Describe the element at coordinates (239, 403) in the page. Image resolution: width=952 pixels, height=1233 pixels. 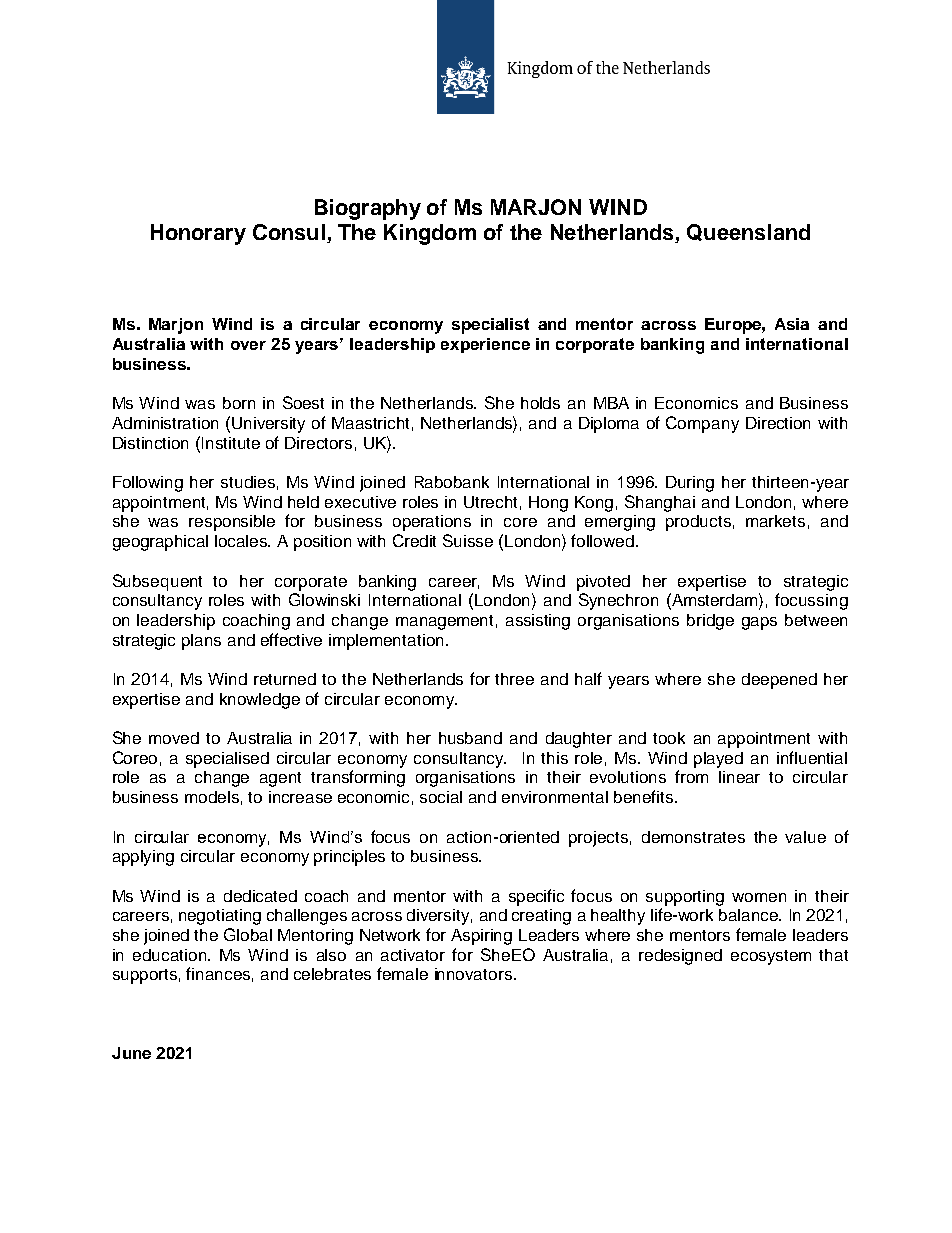
I see `born` at that location.
